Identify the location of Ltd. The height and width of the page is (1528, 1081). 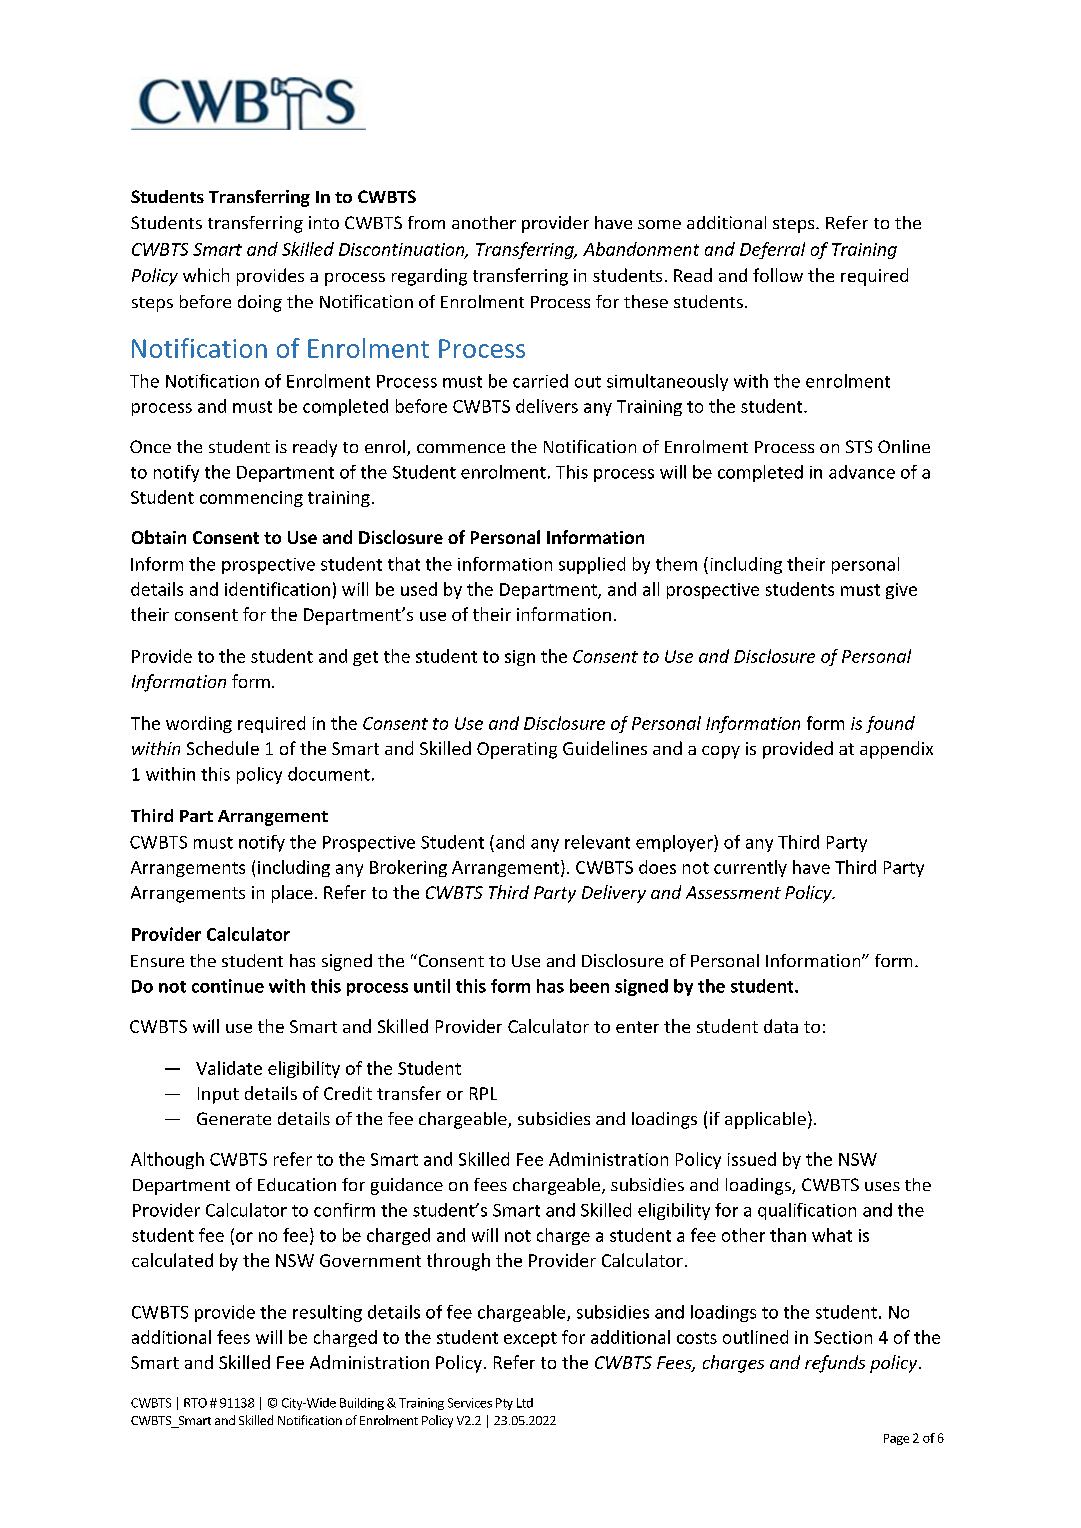
(525, 1403).
